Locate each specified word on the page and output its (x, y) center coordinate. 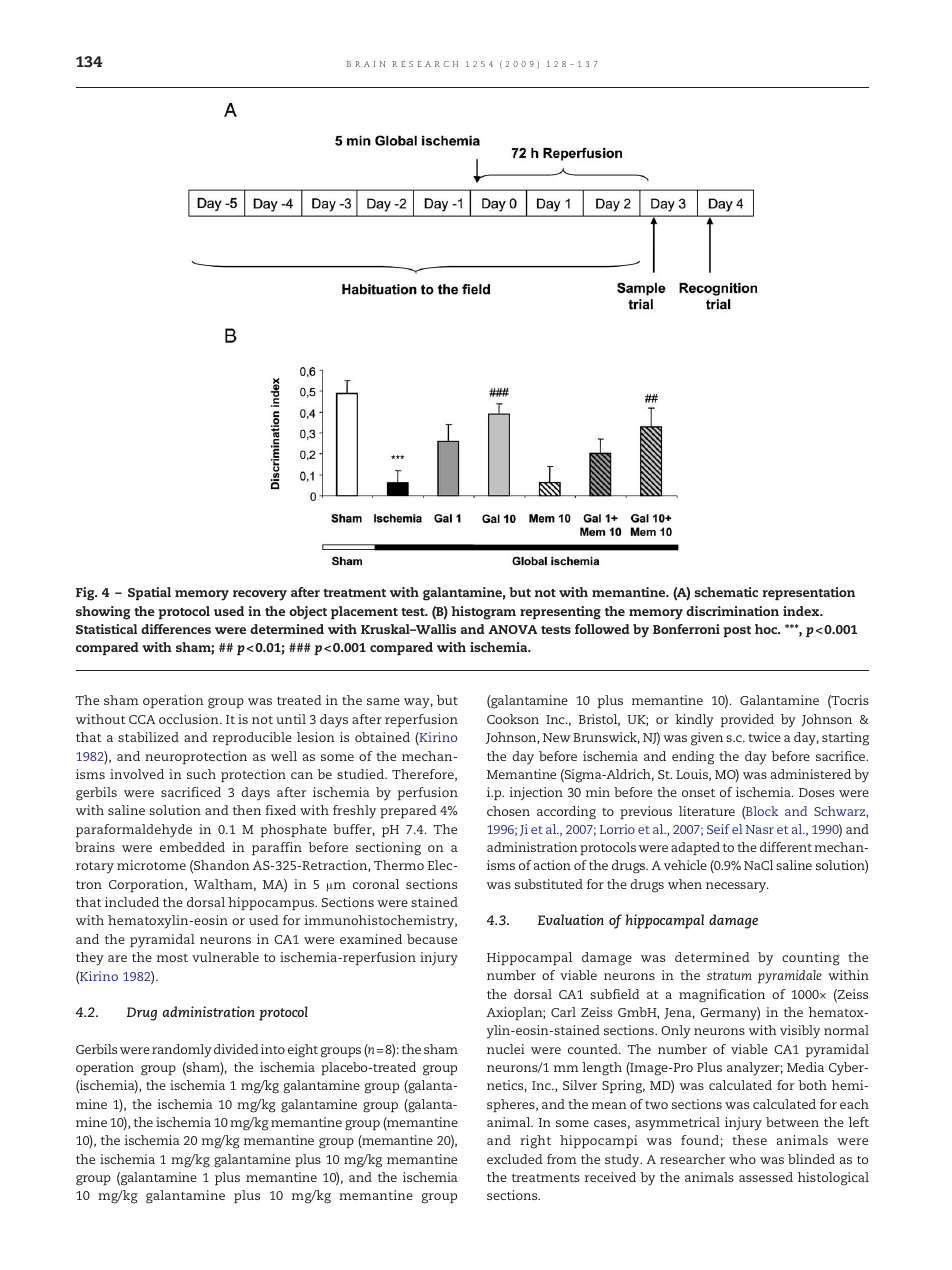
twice (764, 737)
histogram (483, 613)
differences (176, 629)
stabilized (148, 737)
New (556, 737)
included (132, 902)
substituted (549, 884)
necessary (737, 887)
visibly (800, 1032)
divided (236, 1049)
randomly (182, 1051)
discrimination (732, 611)
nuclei (506, 1049)
